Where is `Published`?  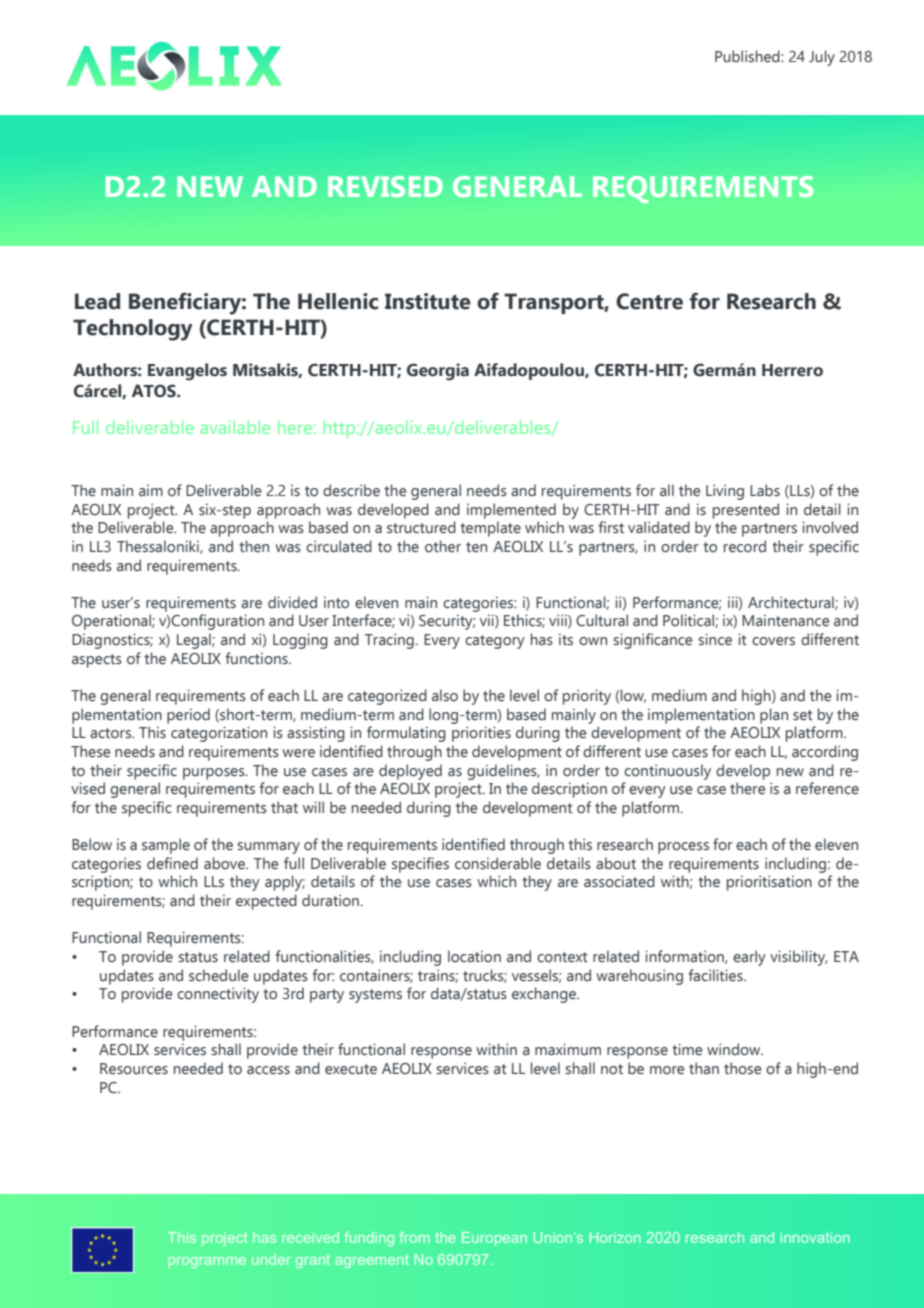 Published is located at coordinates (748, 56).
